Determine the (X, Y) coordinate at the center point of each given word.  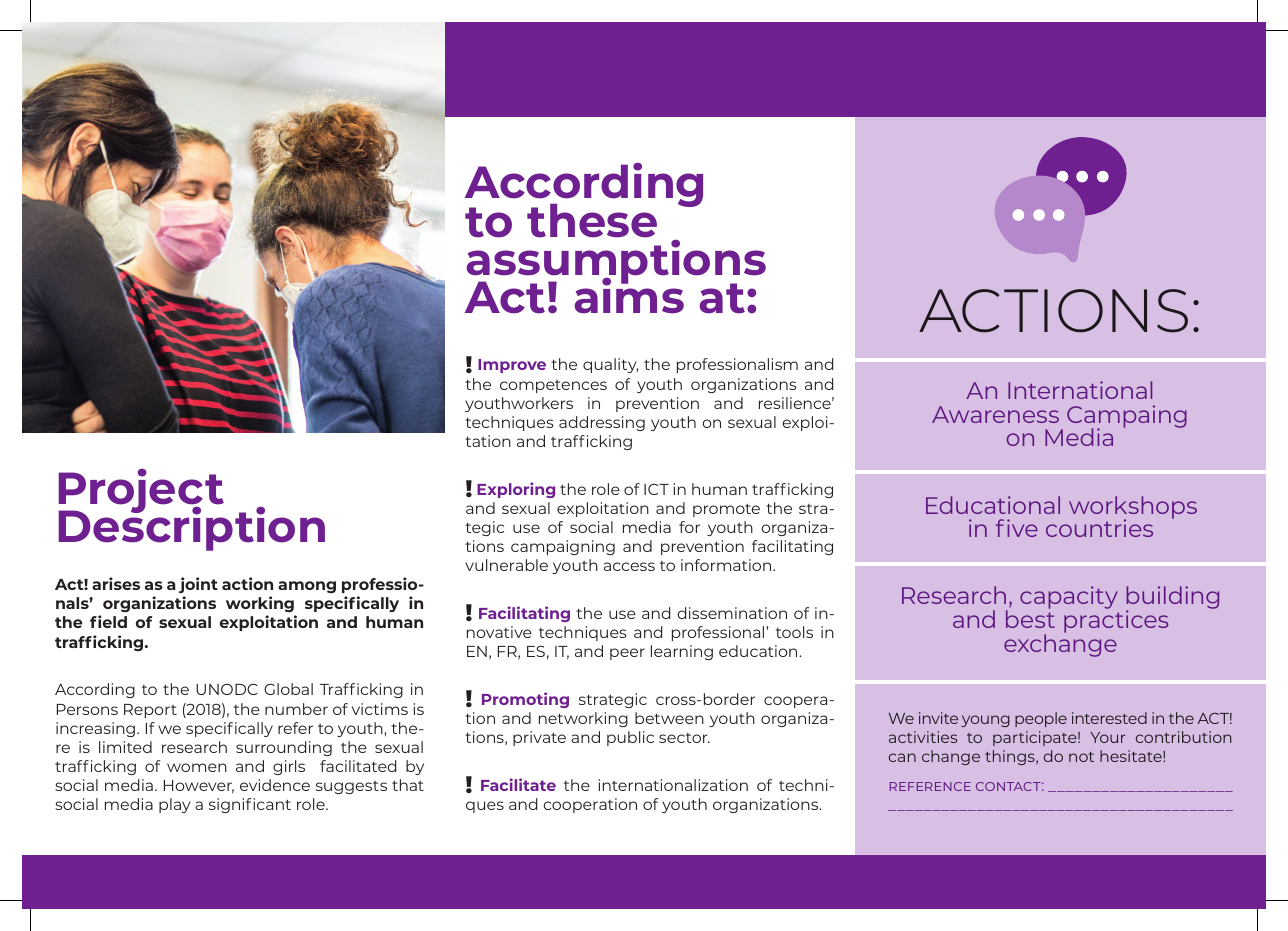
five (1017, 528)
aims (629, 295)
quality (611, 365)
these (592, 220)
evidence (275, 785)
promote (726, 510)
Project (141, 492)
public (630, 738)
